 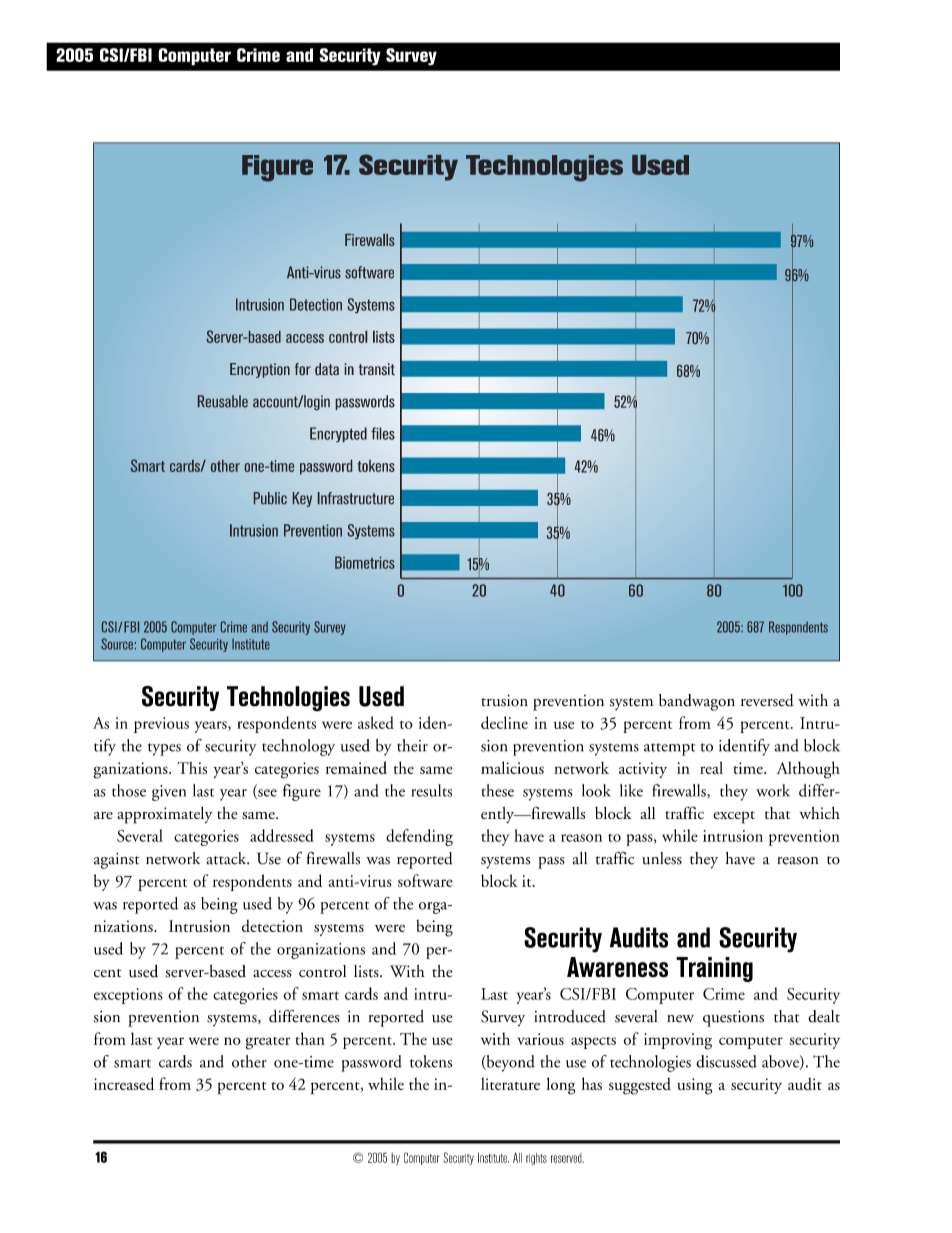 I want to click on Awareness, so click(x=617, y=967).
